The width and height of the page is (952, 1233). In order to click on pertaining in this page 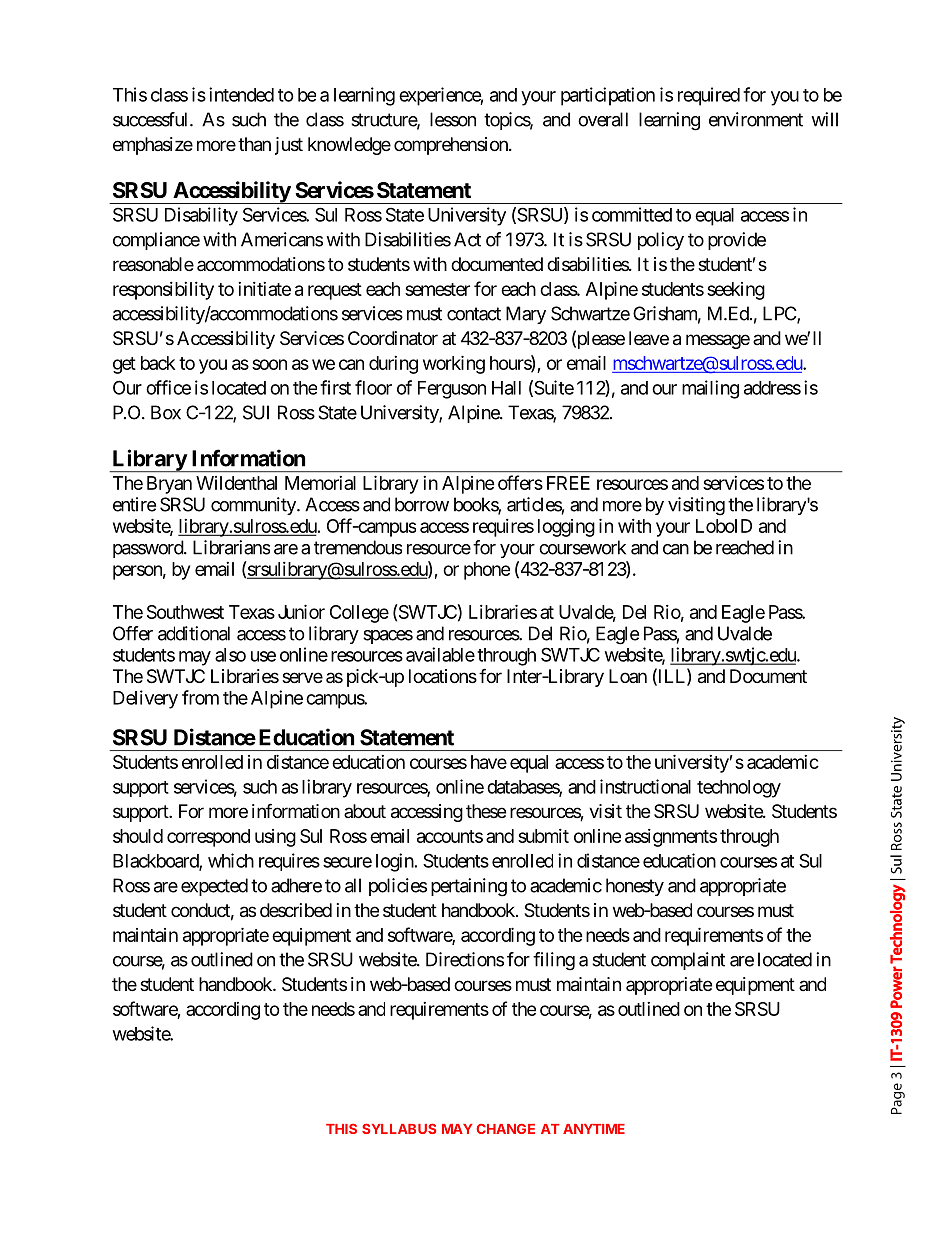, I will do `click(469, 887)`.
